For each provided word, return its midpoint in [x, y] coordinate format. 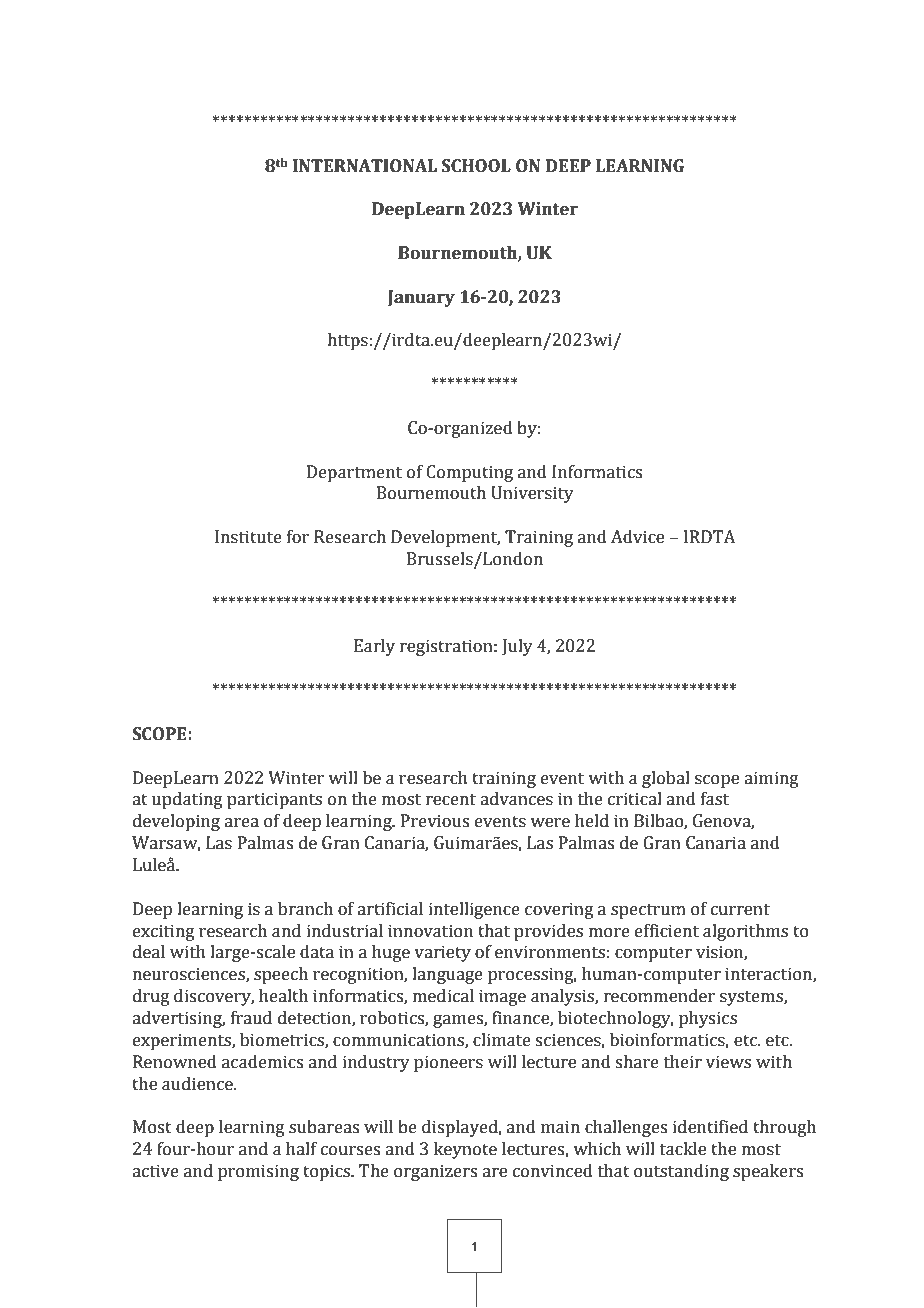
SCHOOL [476, 166]
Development [445, 538]
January [421, 298]
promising [258, 1172]
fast [715, 799]
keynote [465, 1150]
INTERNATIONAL [365, 166]
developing [176, 822]
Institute [248, 537]
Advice [637, 537]
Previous [435, 821]
